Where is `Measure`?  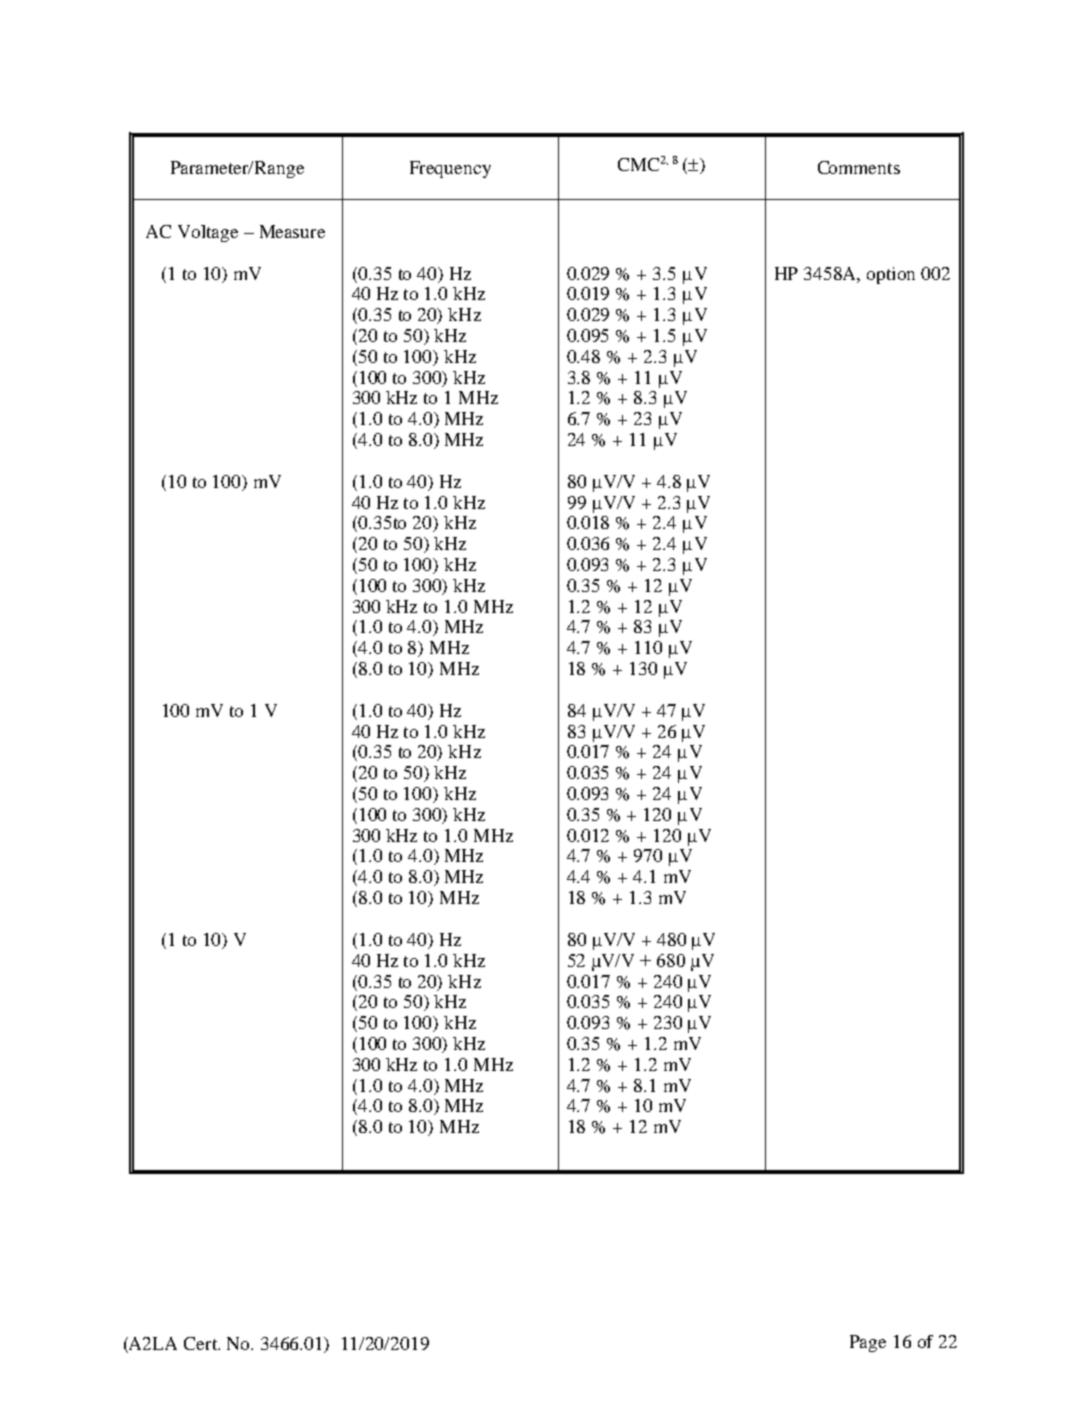
Measure is located at coordinates (292, 231).
